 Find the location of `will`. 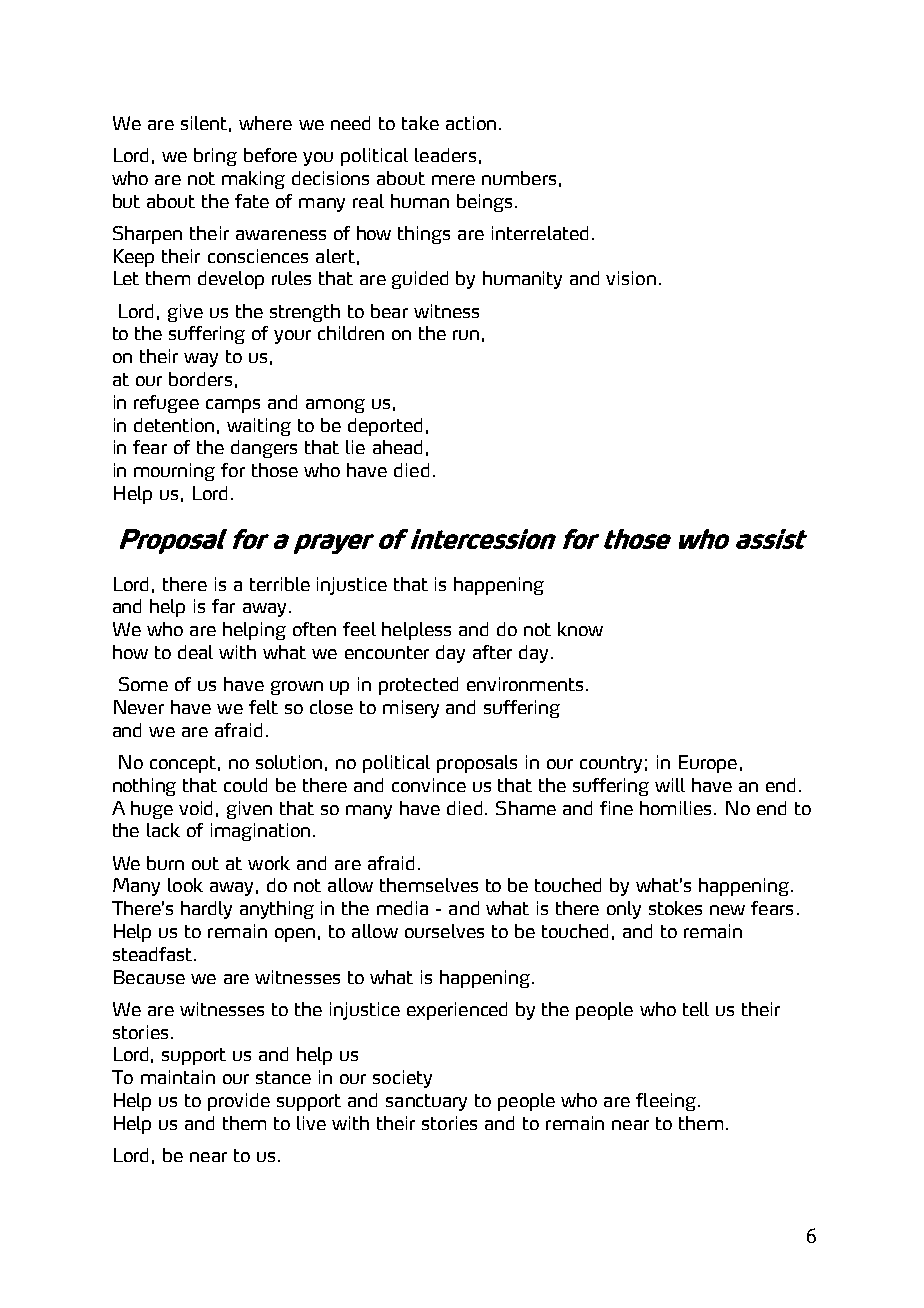

will is located at coordinates (670, 785).
